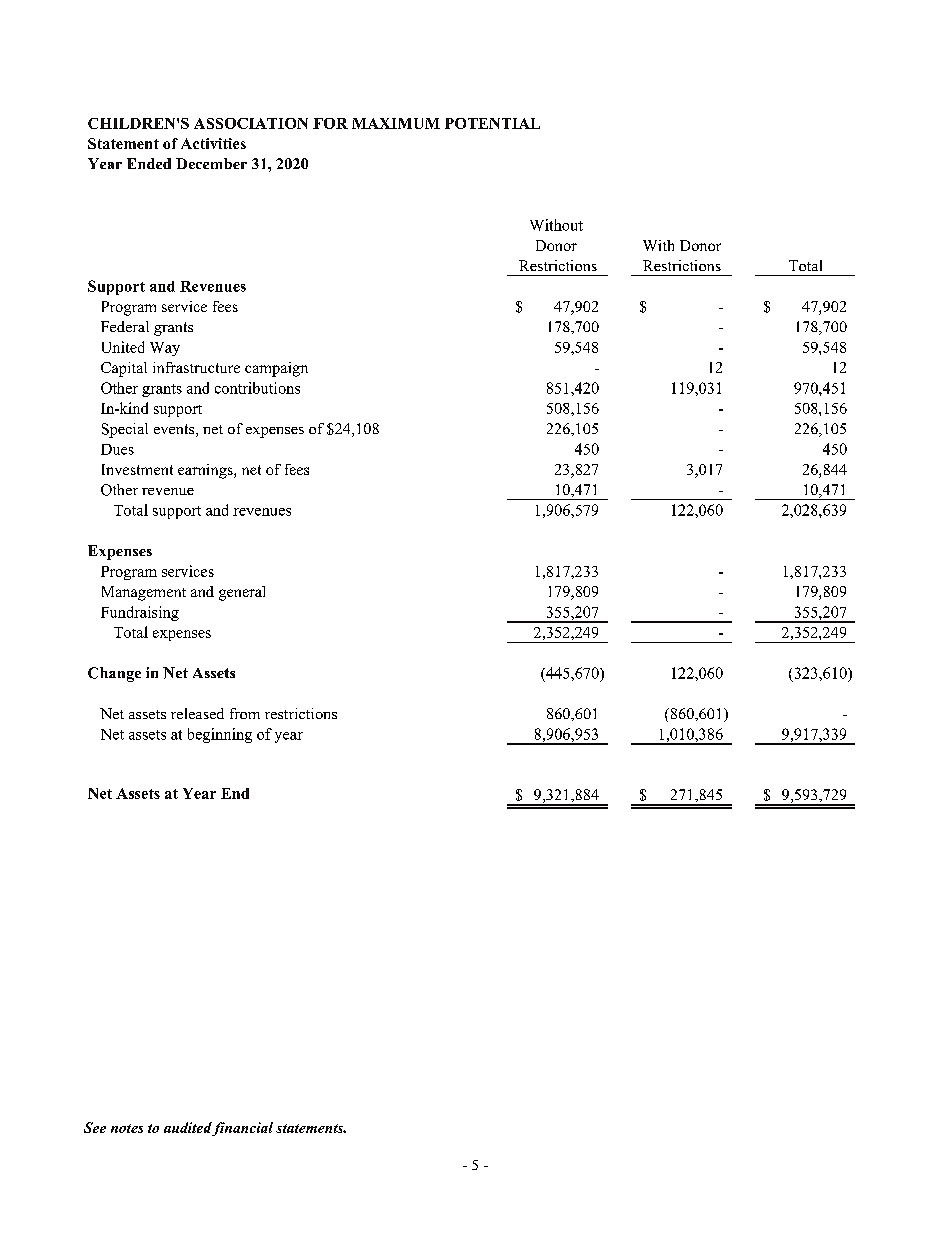 The image size is (952, 1233). What do you see at coordinates (127, 1128) in the screenshot?
I see `notes` at bounding box center [127, 1128].
